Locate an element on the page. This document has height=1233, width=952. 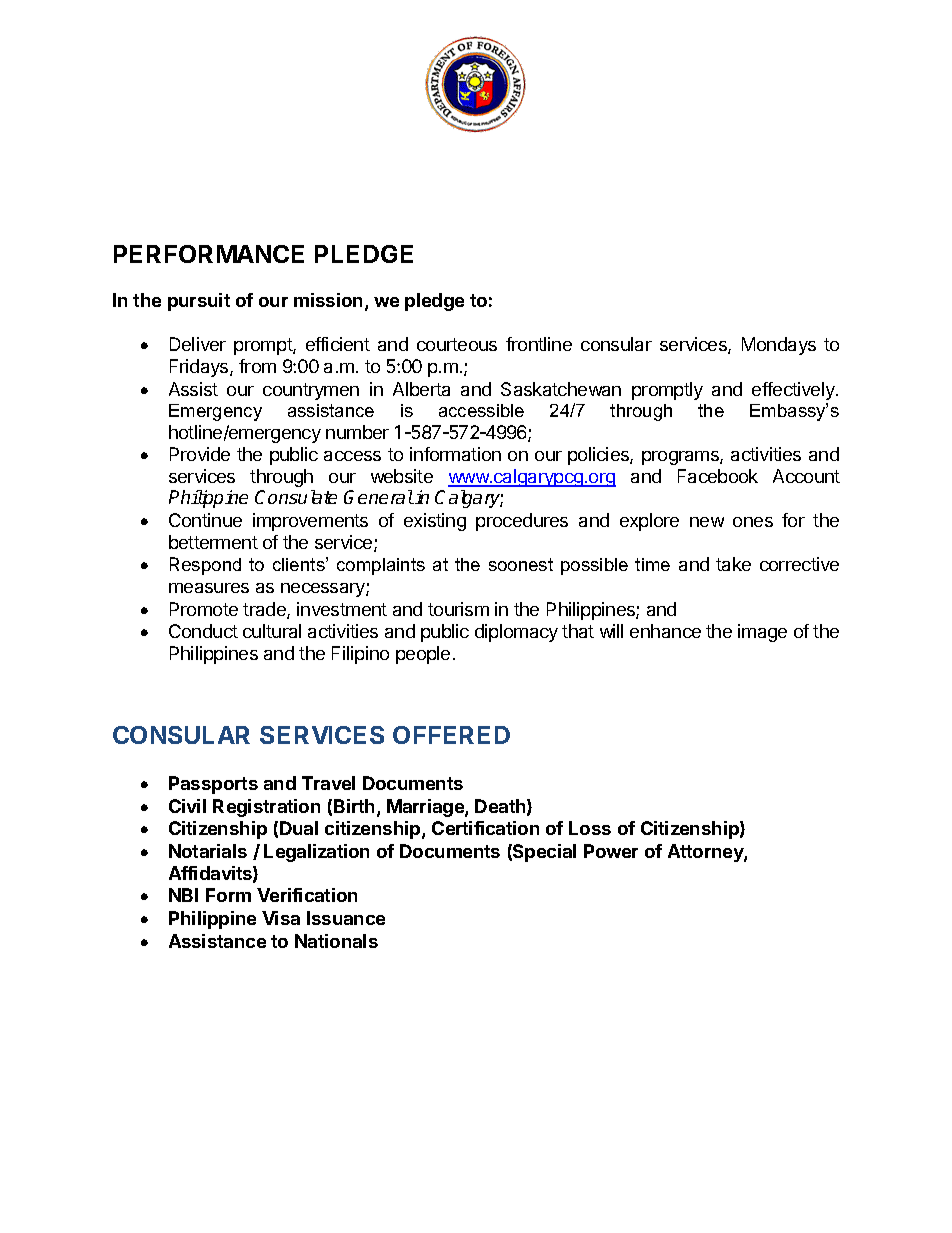
Visa is located at coordinates (281, 918).
